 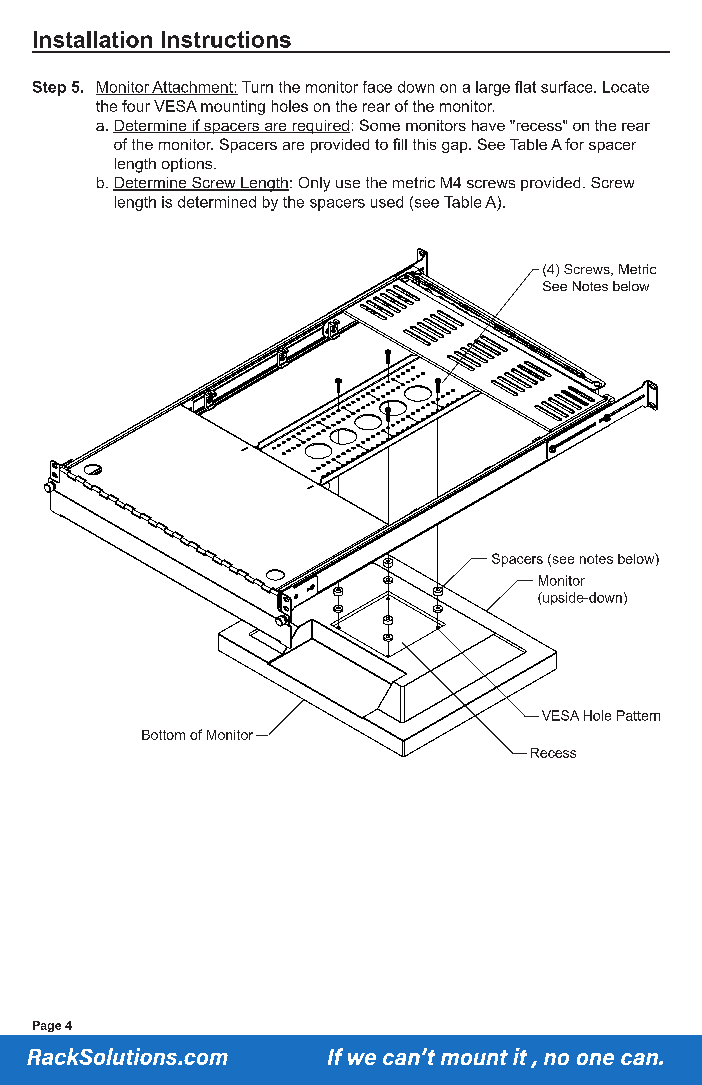 What do you see at coordinates (163, 735) in the page?
I see `Bottom` at bounding box center [163, 735].
